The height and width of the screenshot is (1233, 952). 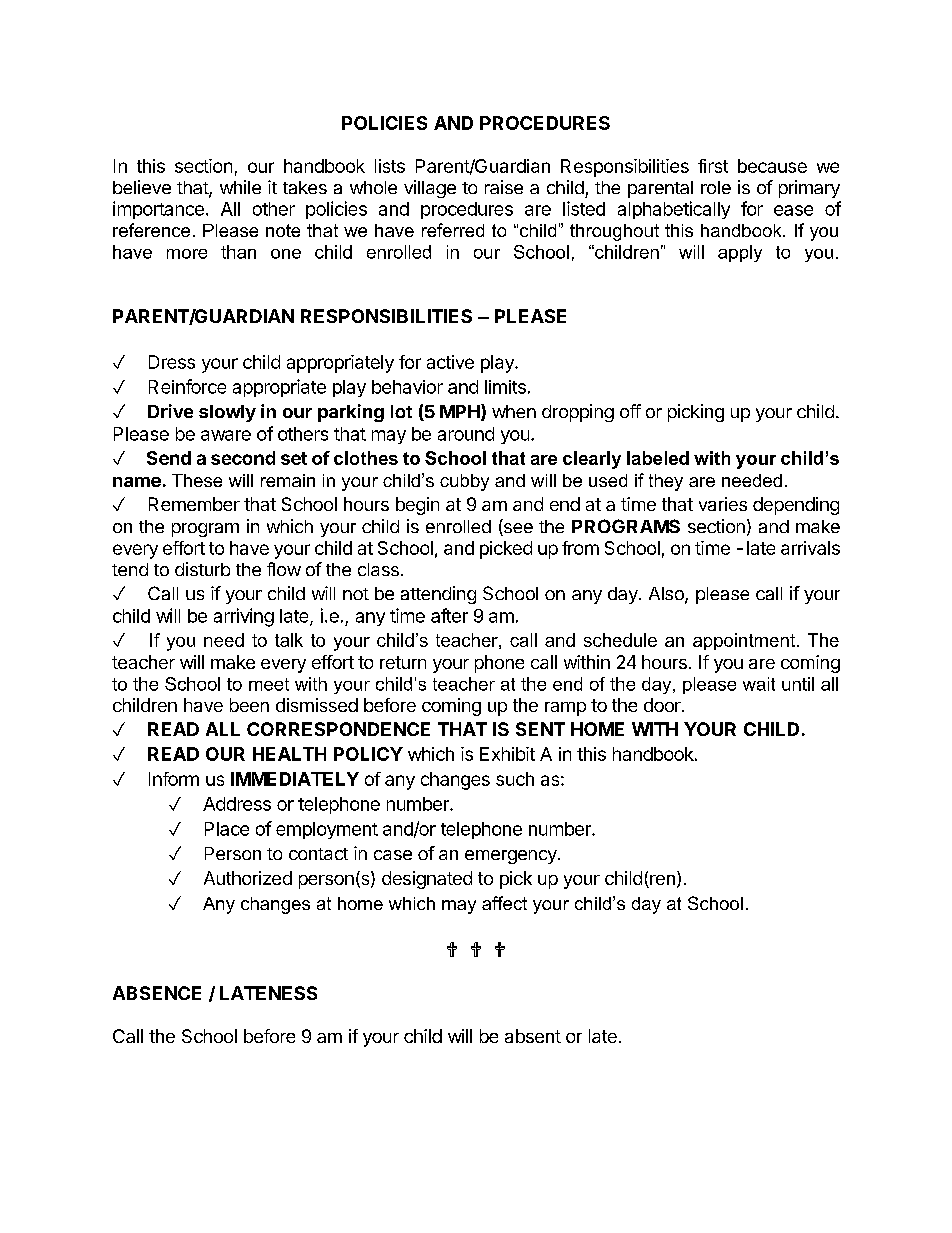 What do you see at coordinates (202, 569) in the screenshot?
I see `disturb` at bounding box center [202, 569].
